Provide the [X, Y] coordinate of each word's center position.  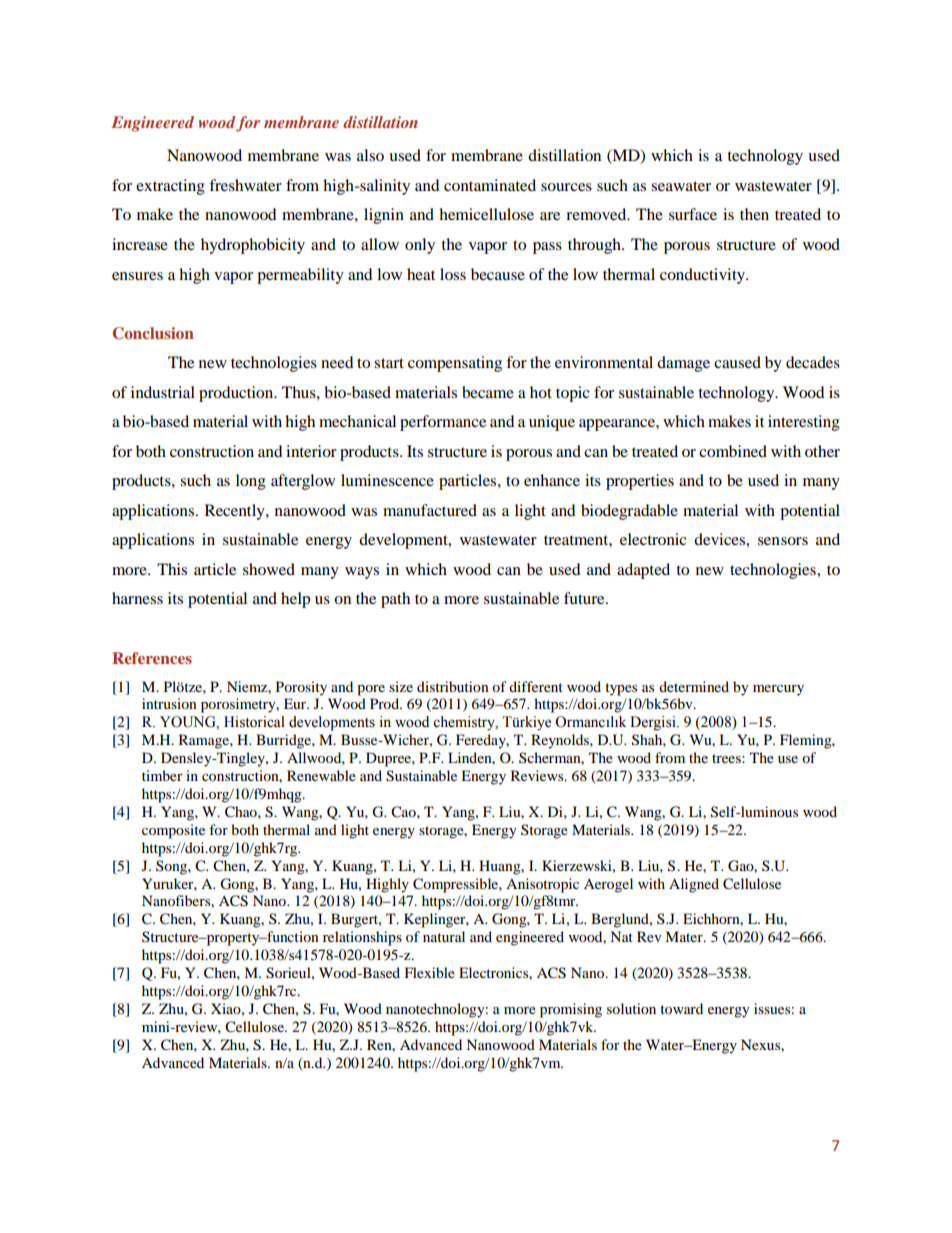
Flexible [430, 972]
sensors [783, 541]
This [172, 569]
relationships [362, 938]
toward [681, 1008]
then [754, 214]
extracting [170, 187]
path [395, 600]
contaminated [490, 185]
